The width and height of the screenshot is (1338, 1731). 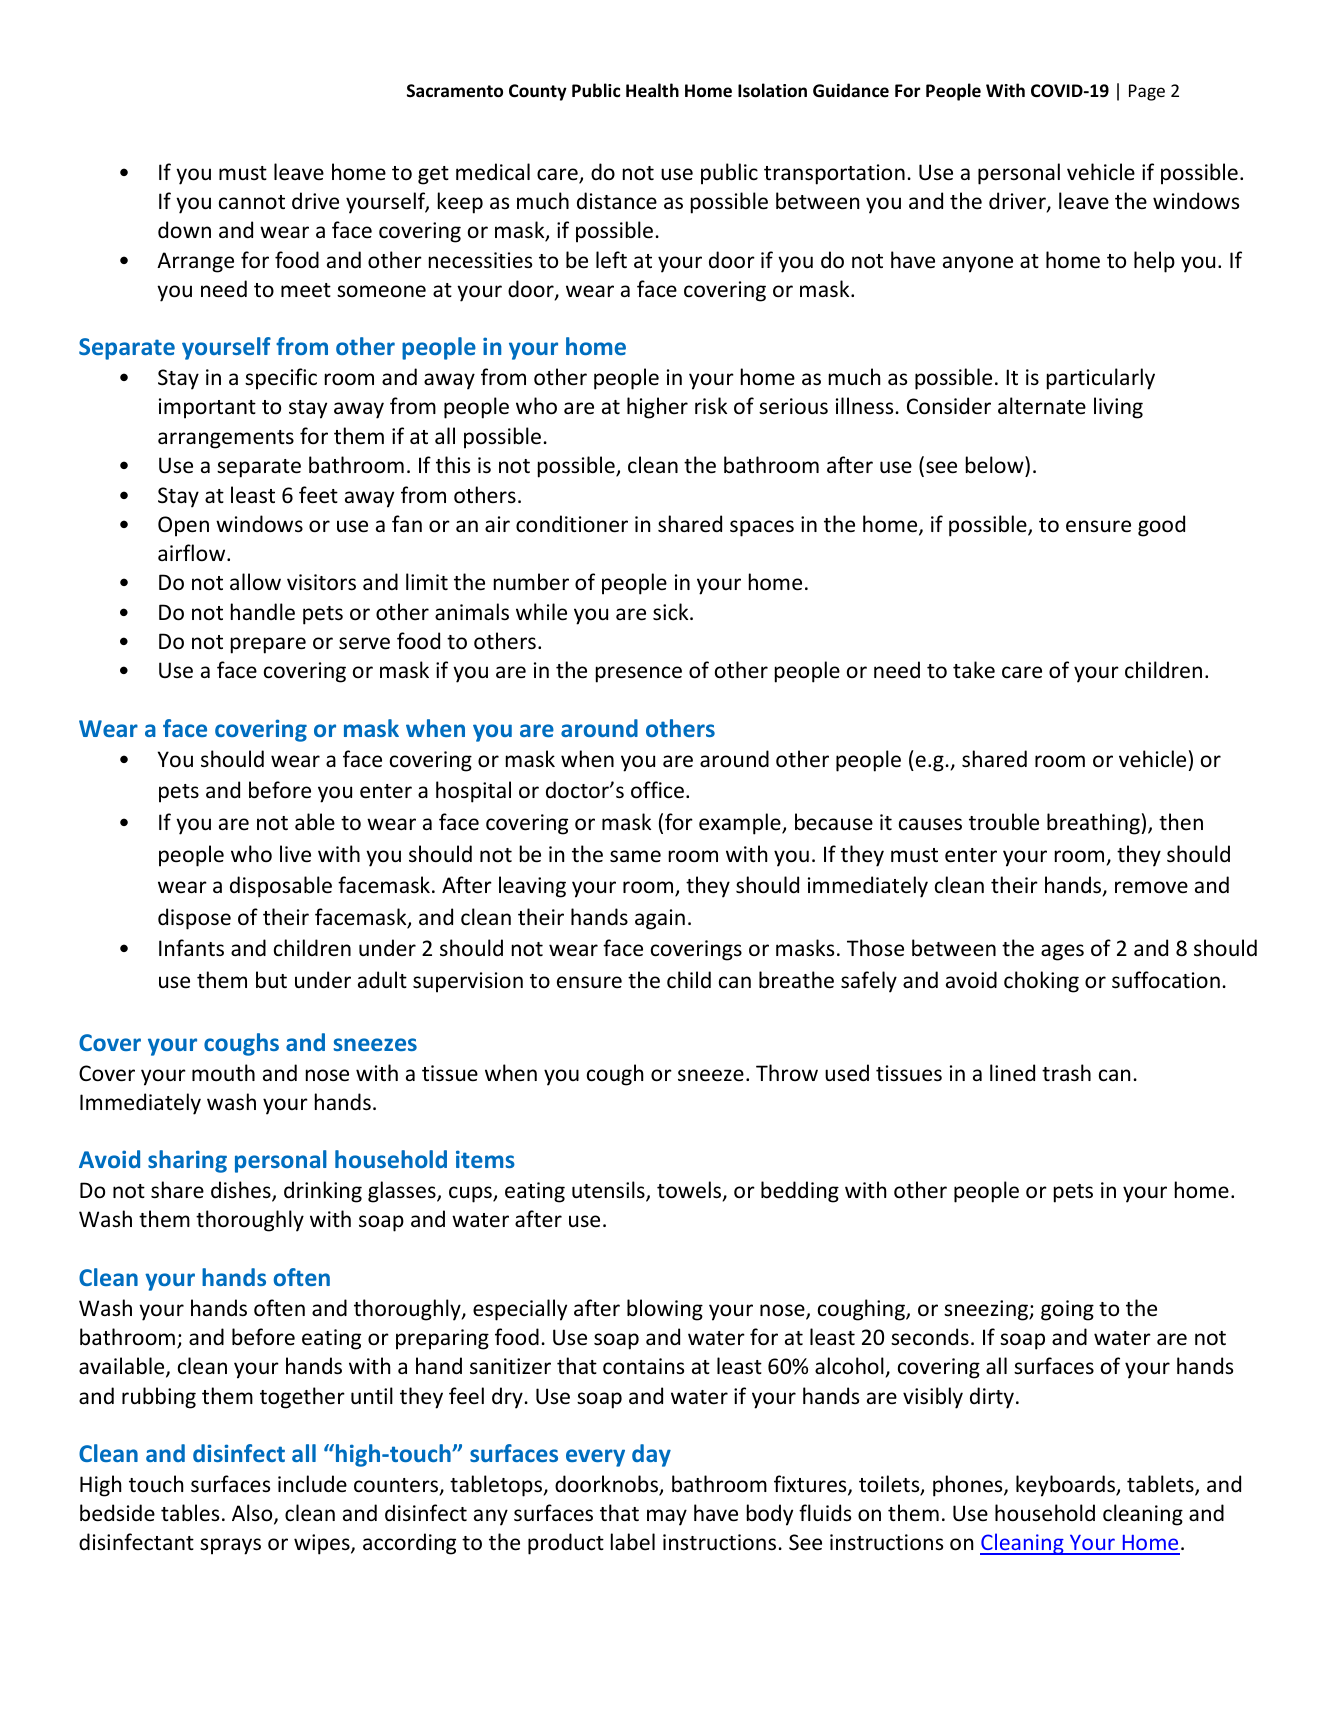 What do you see at coordinates (996, 464) in the screenshot?
I see `below` at bounding box center [996, 464].
